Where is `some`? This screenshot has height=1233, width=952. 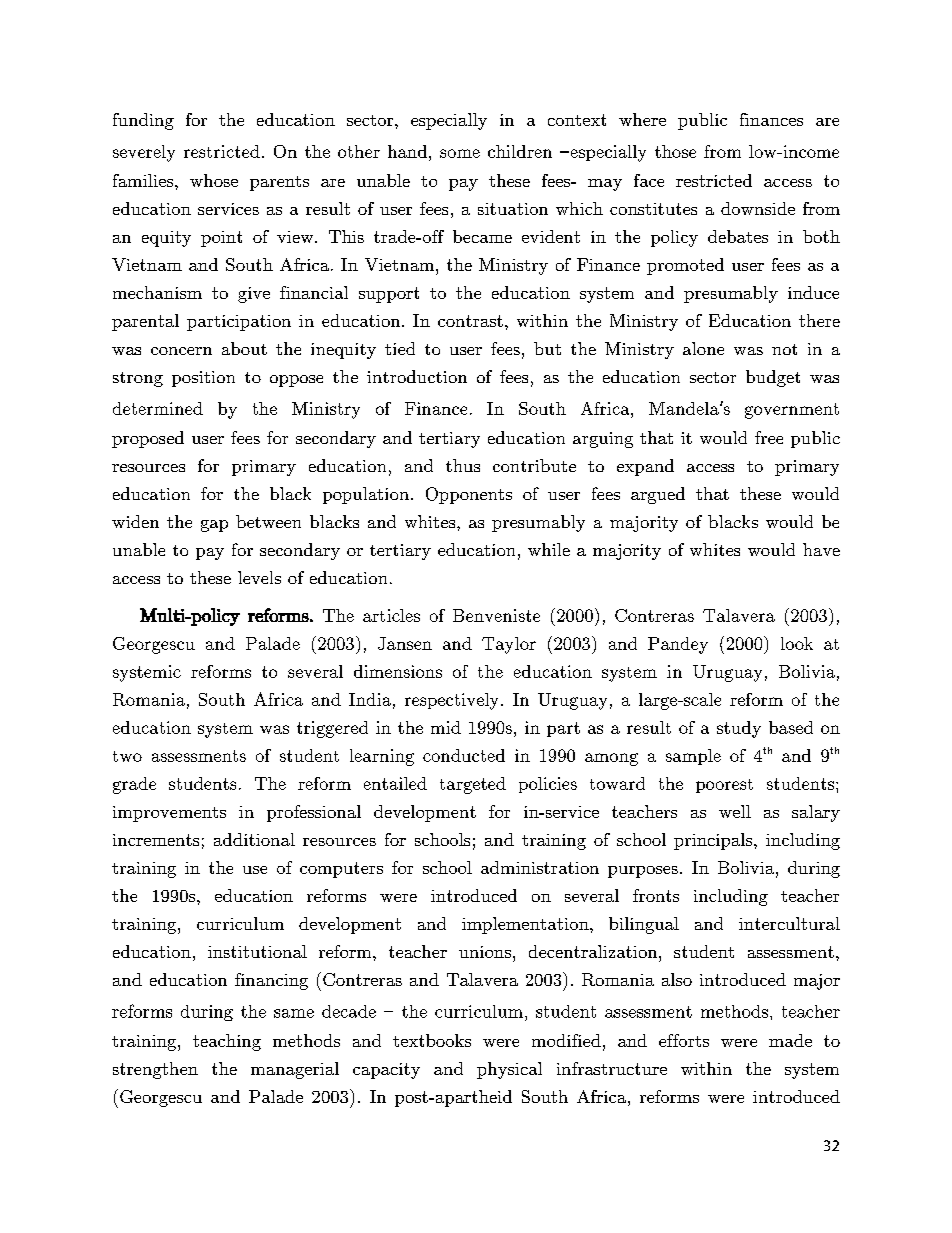
some is located at coordinates (460, 153).
